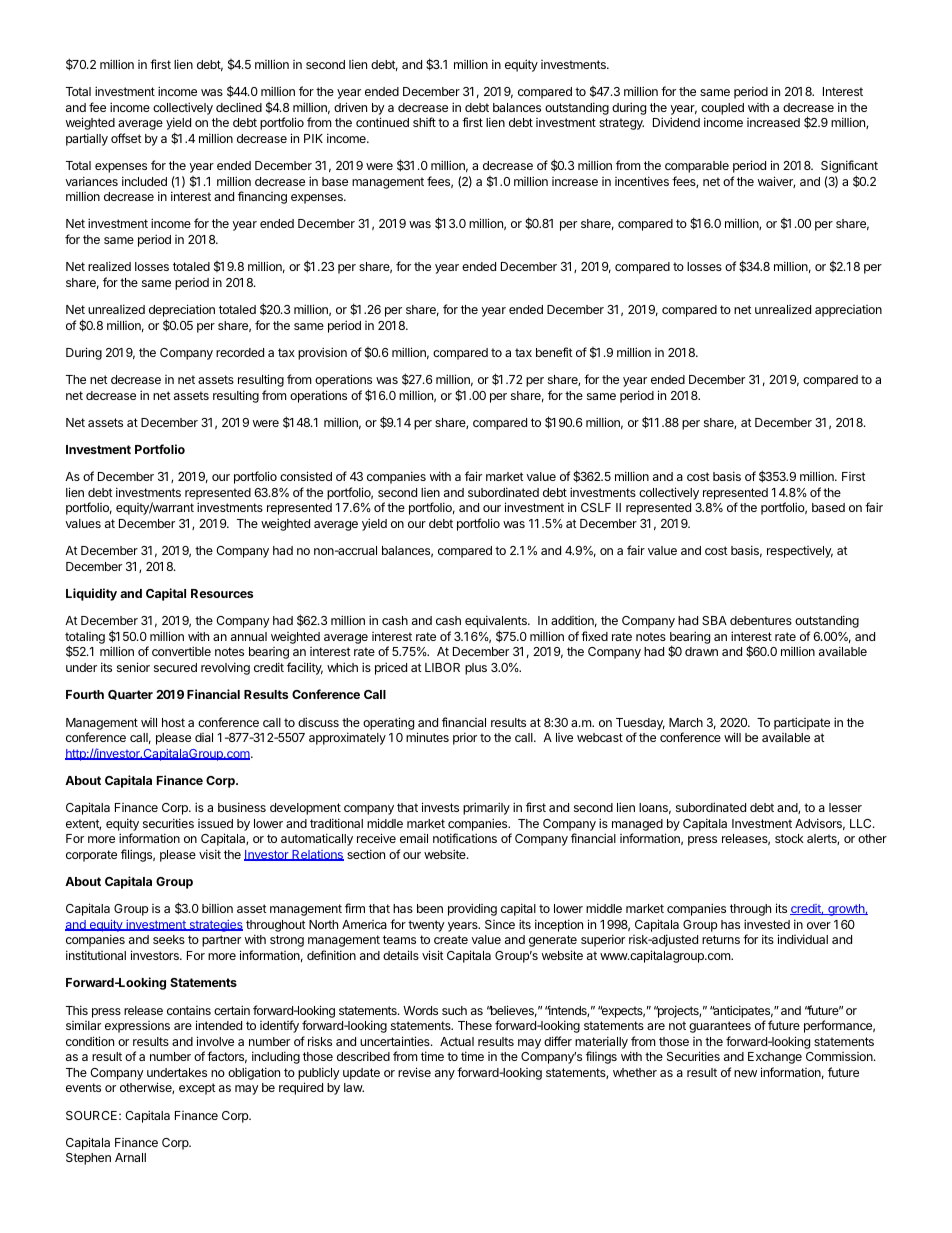 Image resolution: width=952 pixels, height=1233 pixels. Describe the element at coordinates (424, 122) in the screenshot. I see `shift` at that location.
